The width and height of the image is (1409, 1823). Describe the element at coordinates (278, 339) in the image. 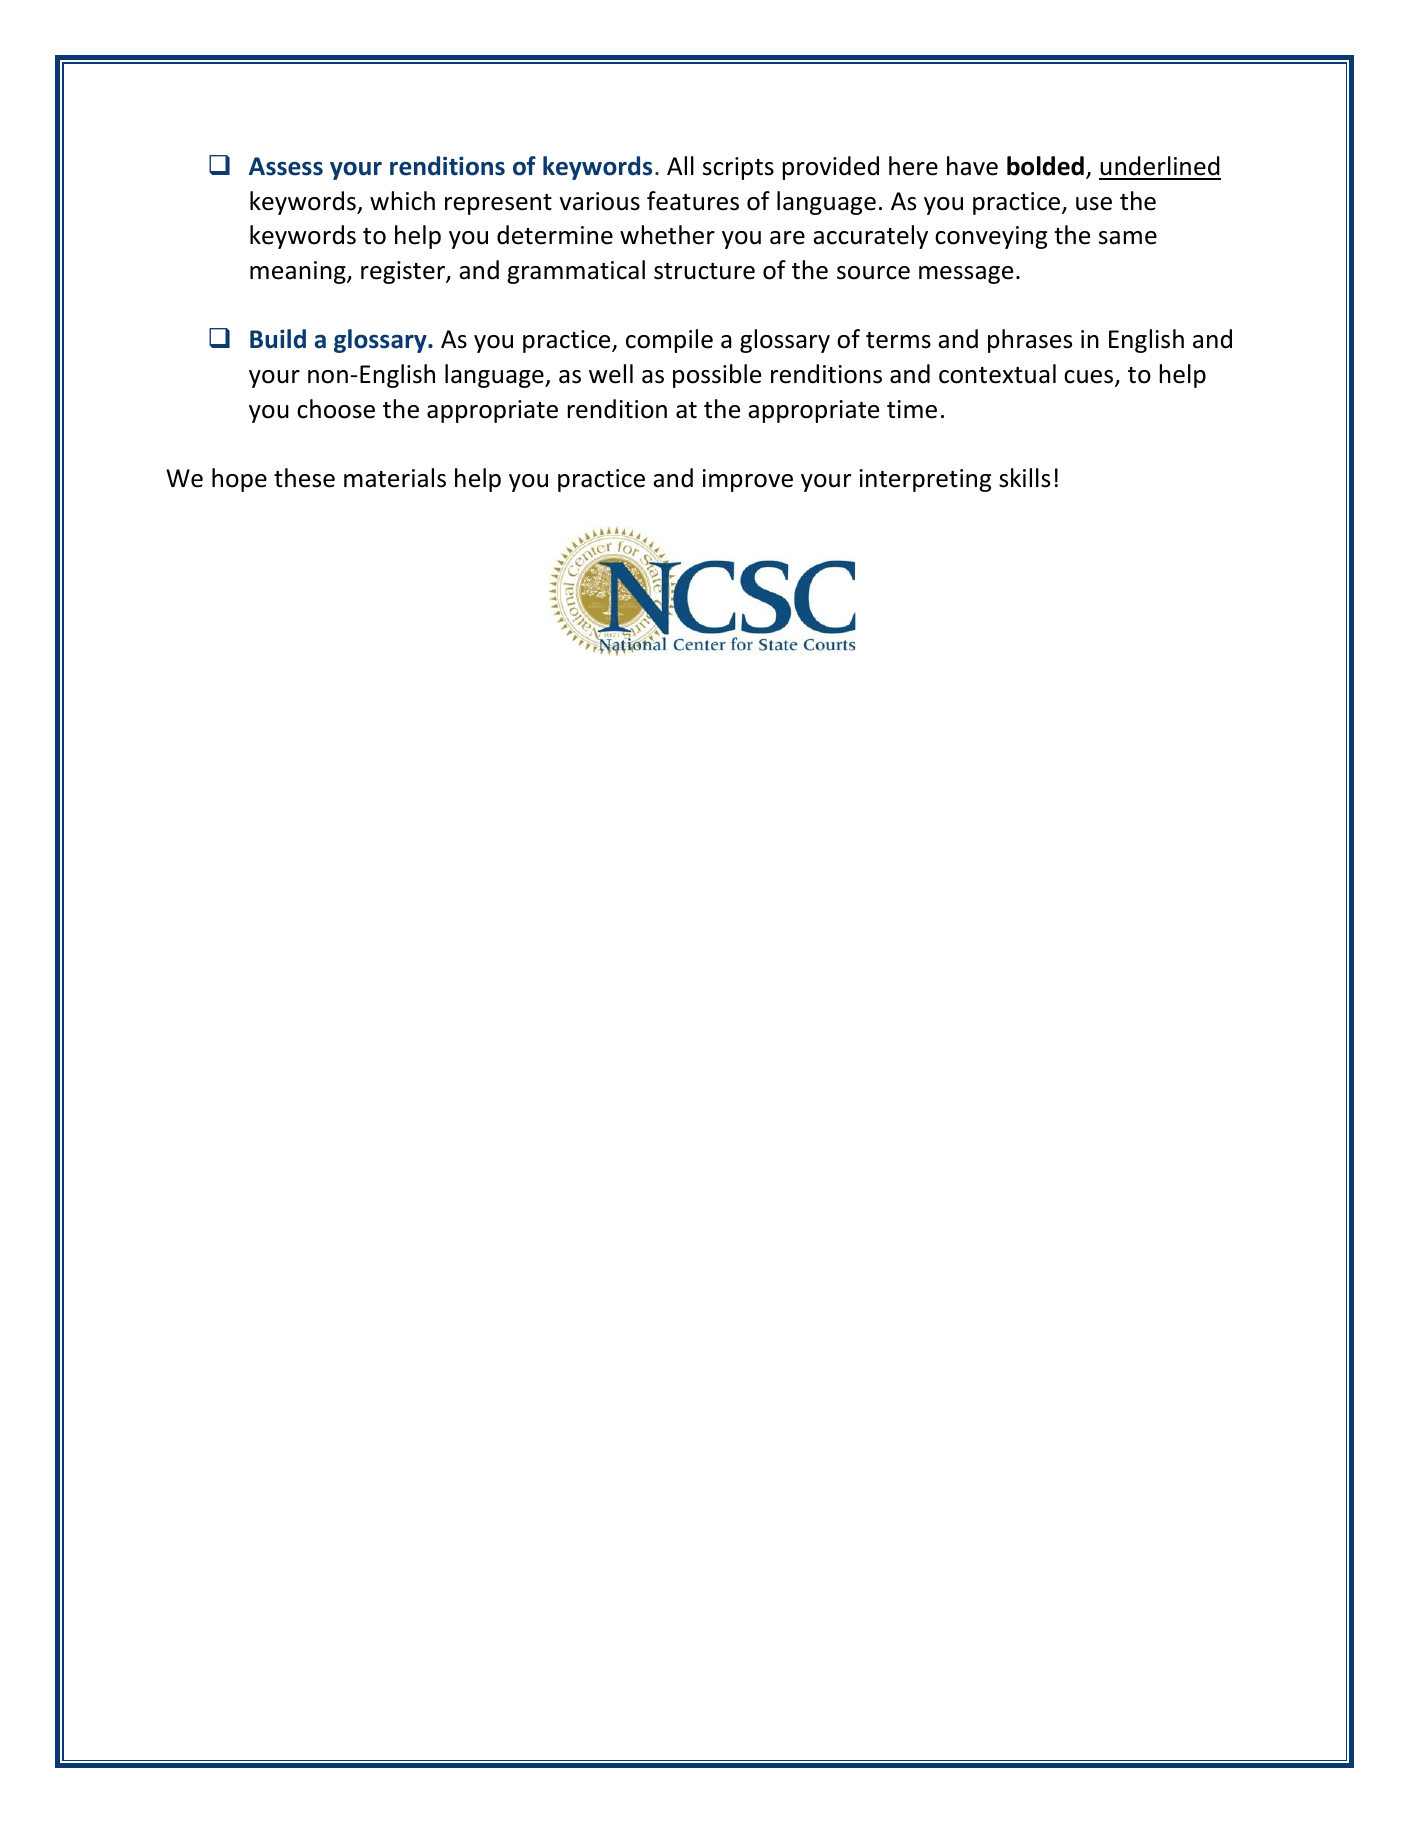

I see `Build` at that location.
